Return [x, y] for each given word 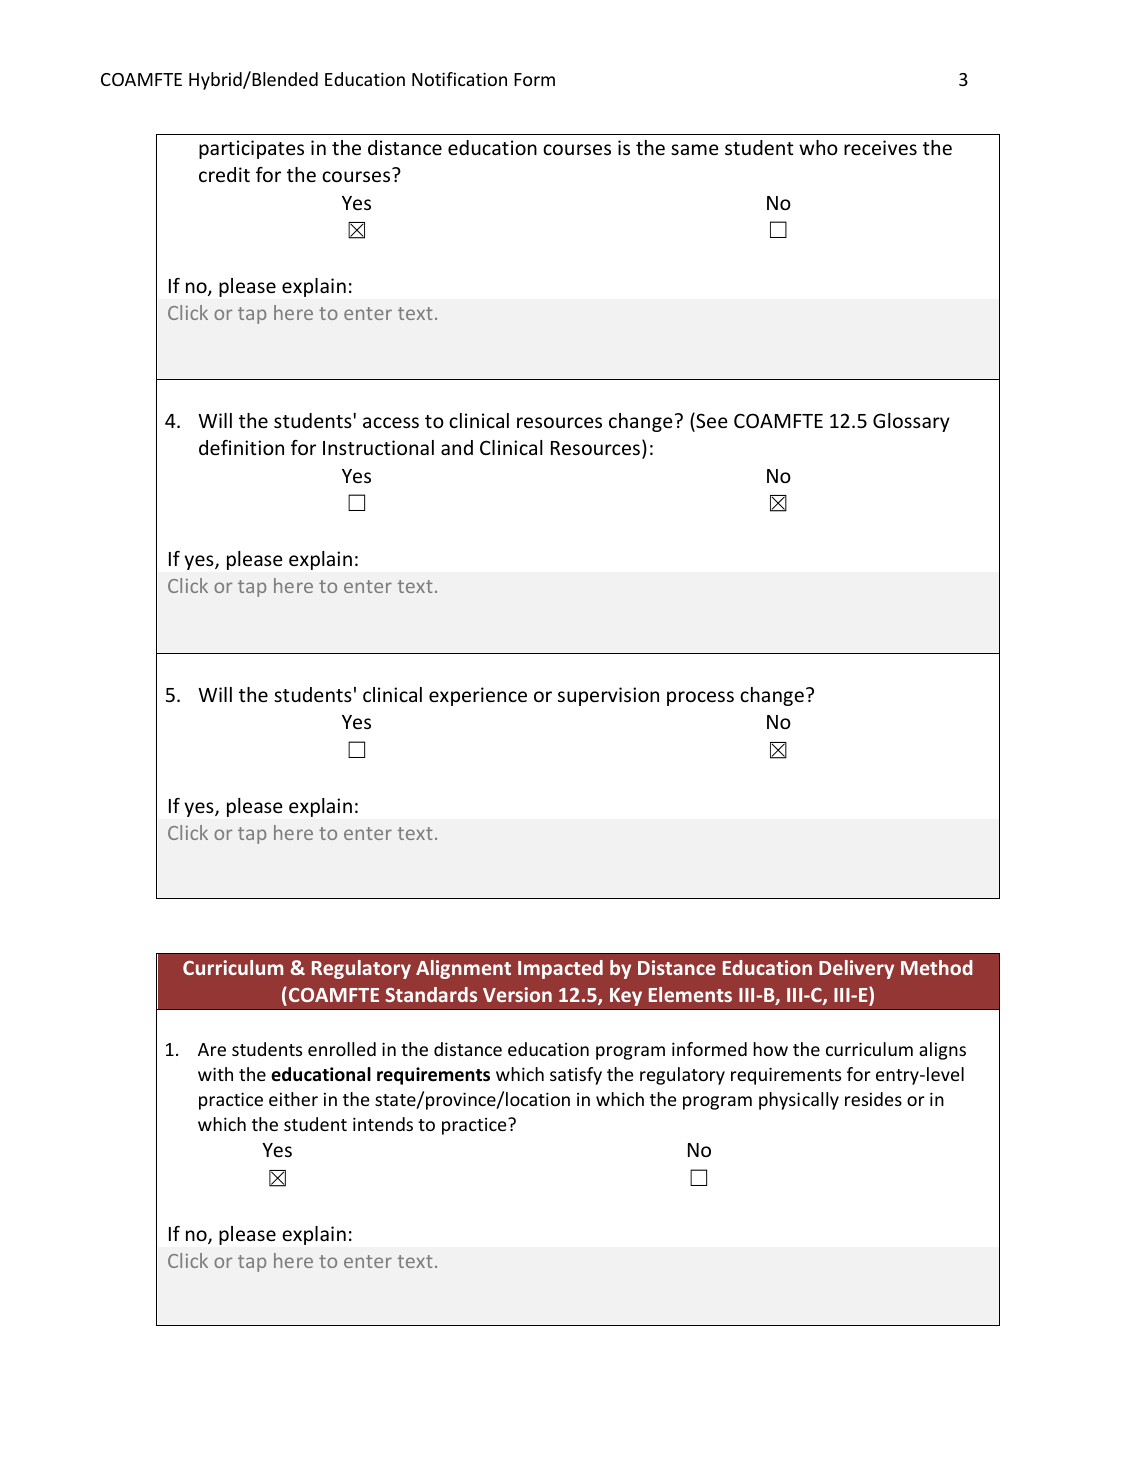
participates [251, 149]
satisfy [576, 1076]
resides [873, 1099]
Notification [459, 79]
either [293, 1099]
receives [880, 147]
